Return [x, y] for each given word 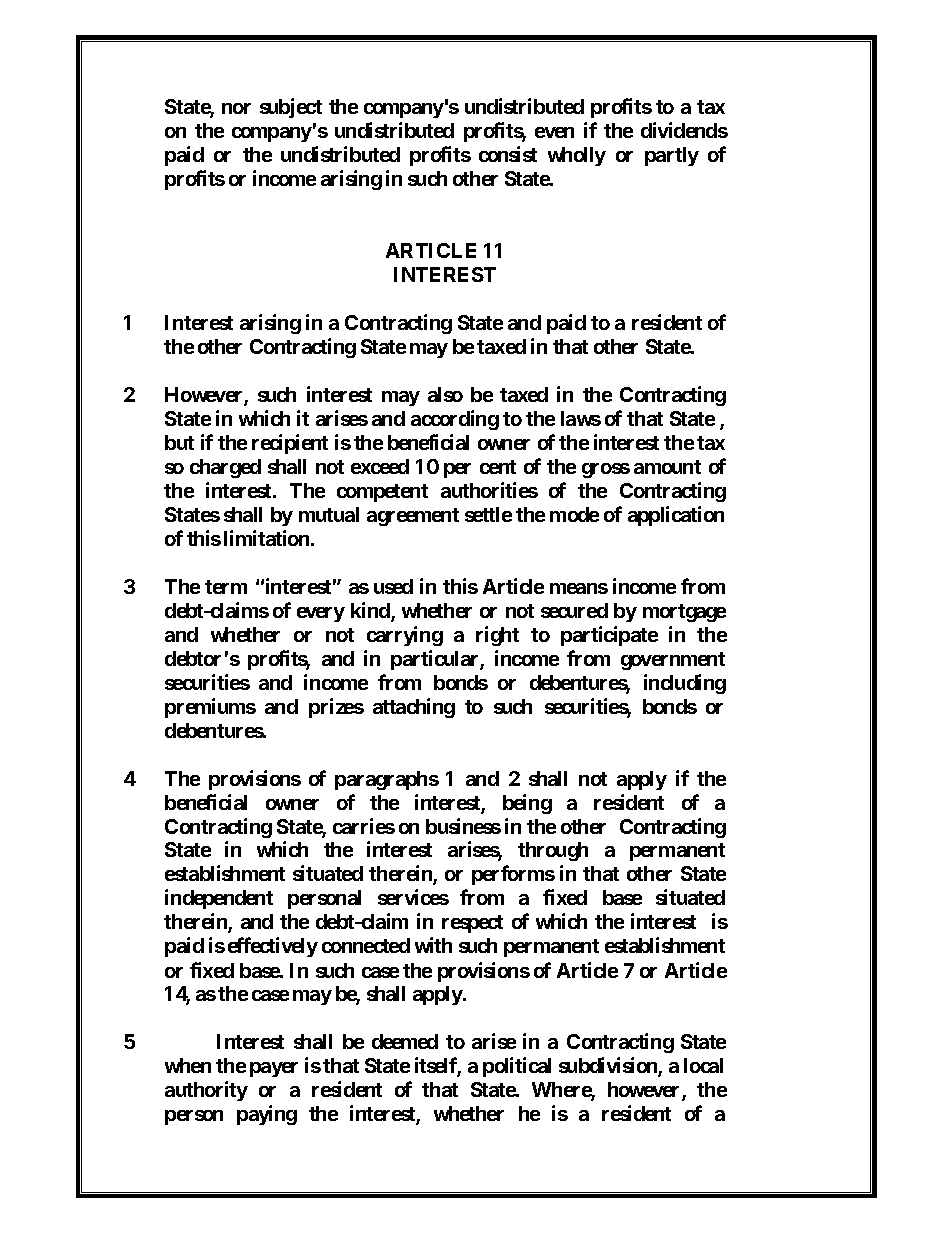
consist [508, 154]
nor [236, 108]
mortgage [684, 613]
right [497, 636]
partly [672, 156]
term [226, 587]
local [703, 1065]
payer [274, 1069]
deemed [405, 1041]
